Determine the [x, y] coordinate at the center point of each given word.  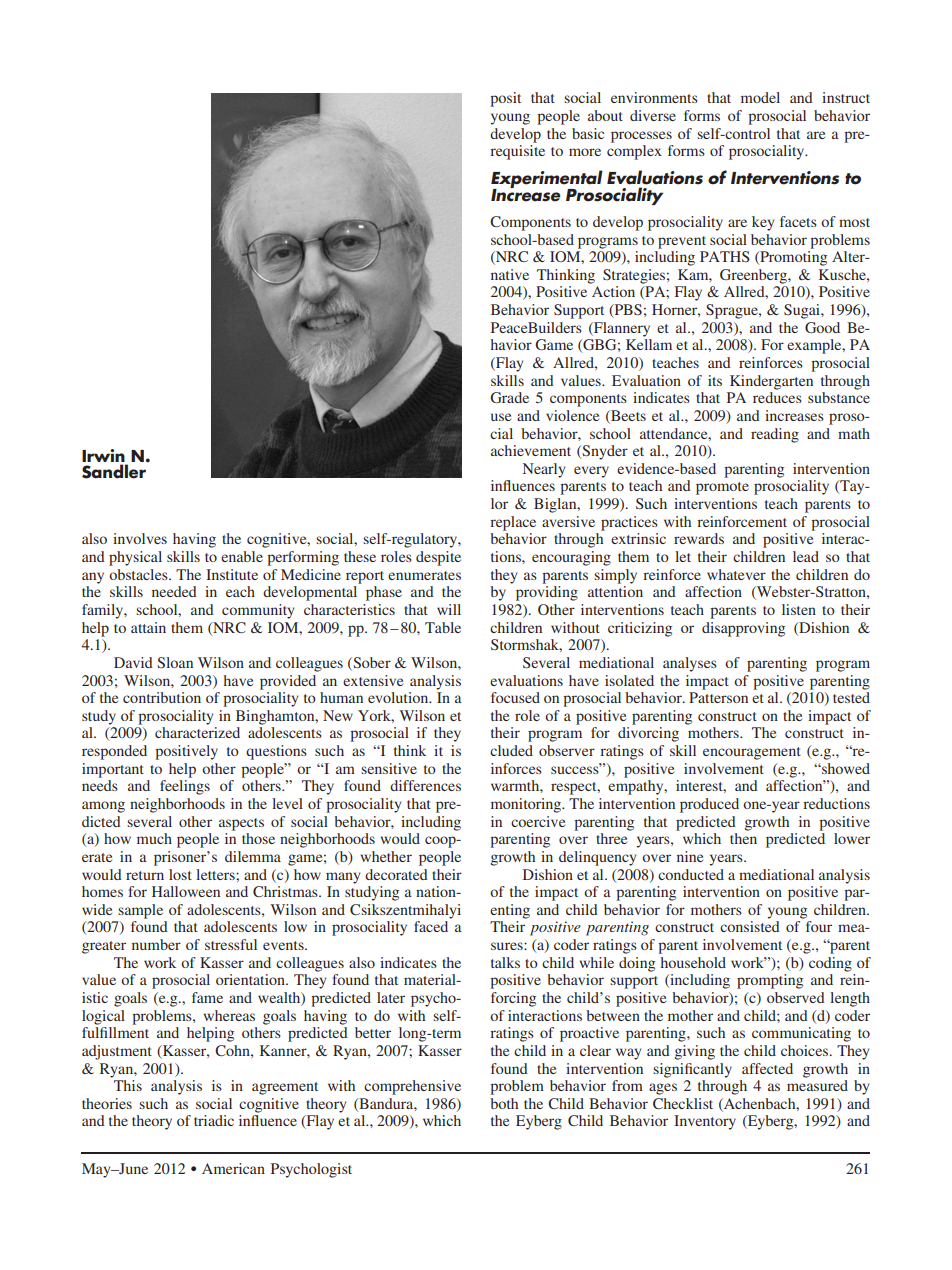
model [760, 97]
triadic [214, 1120]
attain [148, 627]
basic [588, 133]
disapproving [743, 629]
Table [443, 627]
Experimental [547, 180]
